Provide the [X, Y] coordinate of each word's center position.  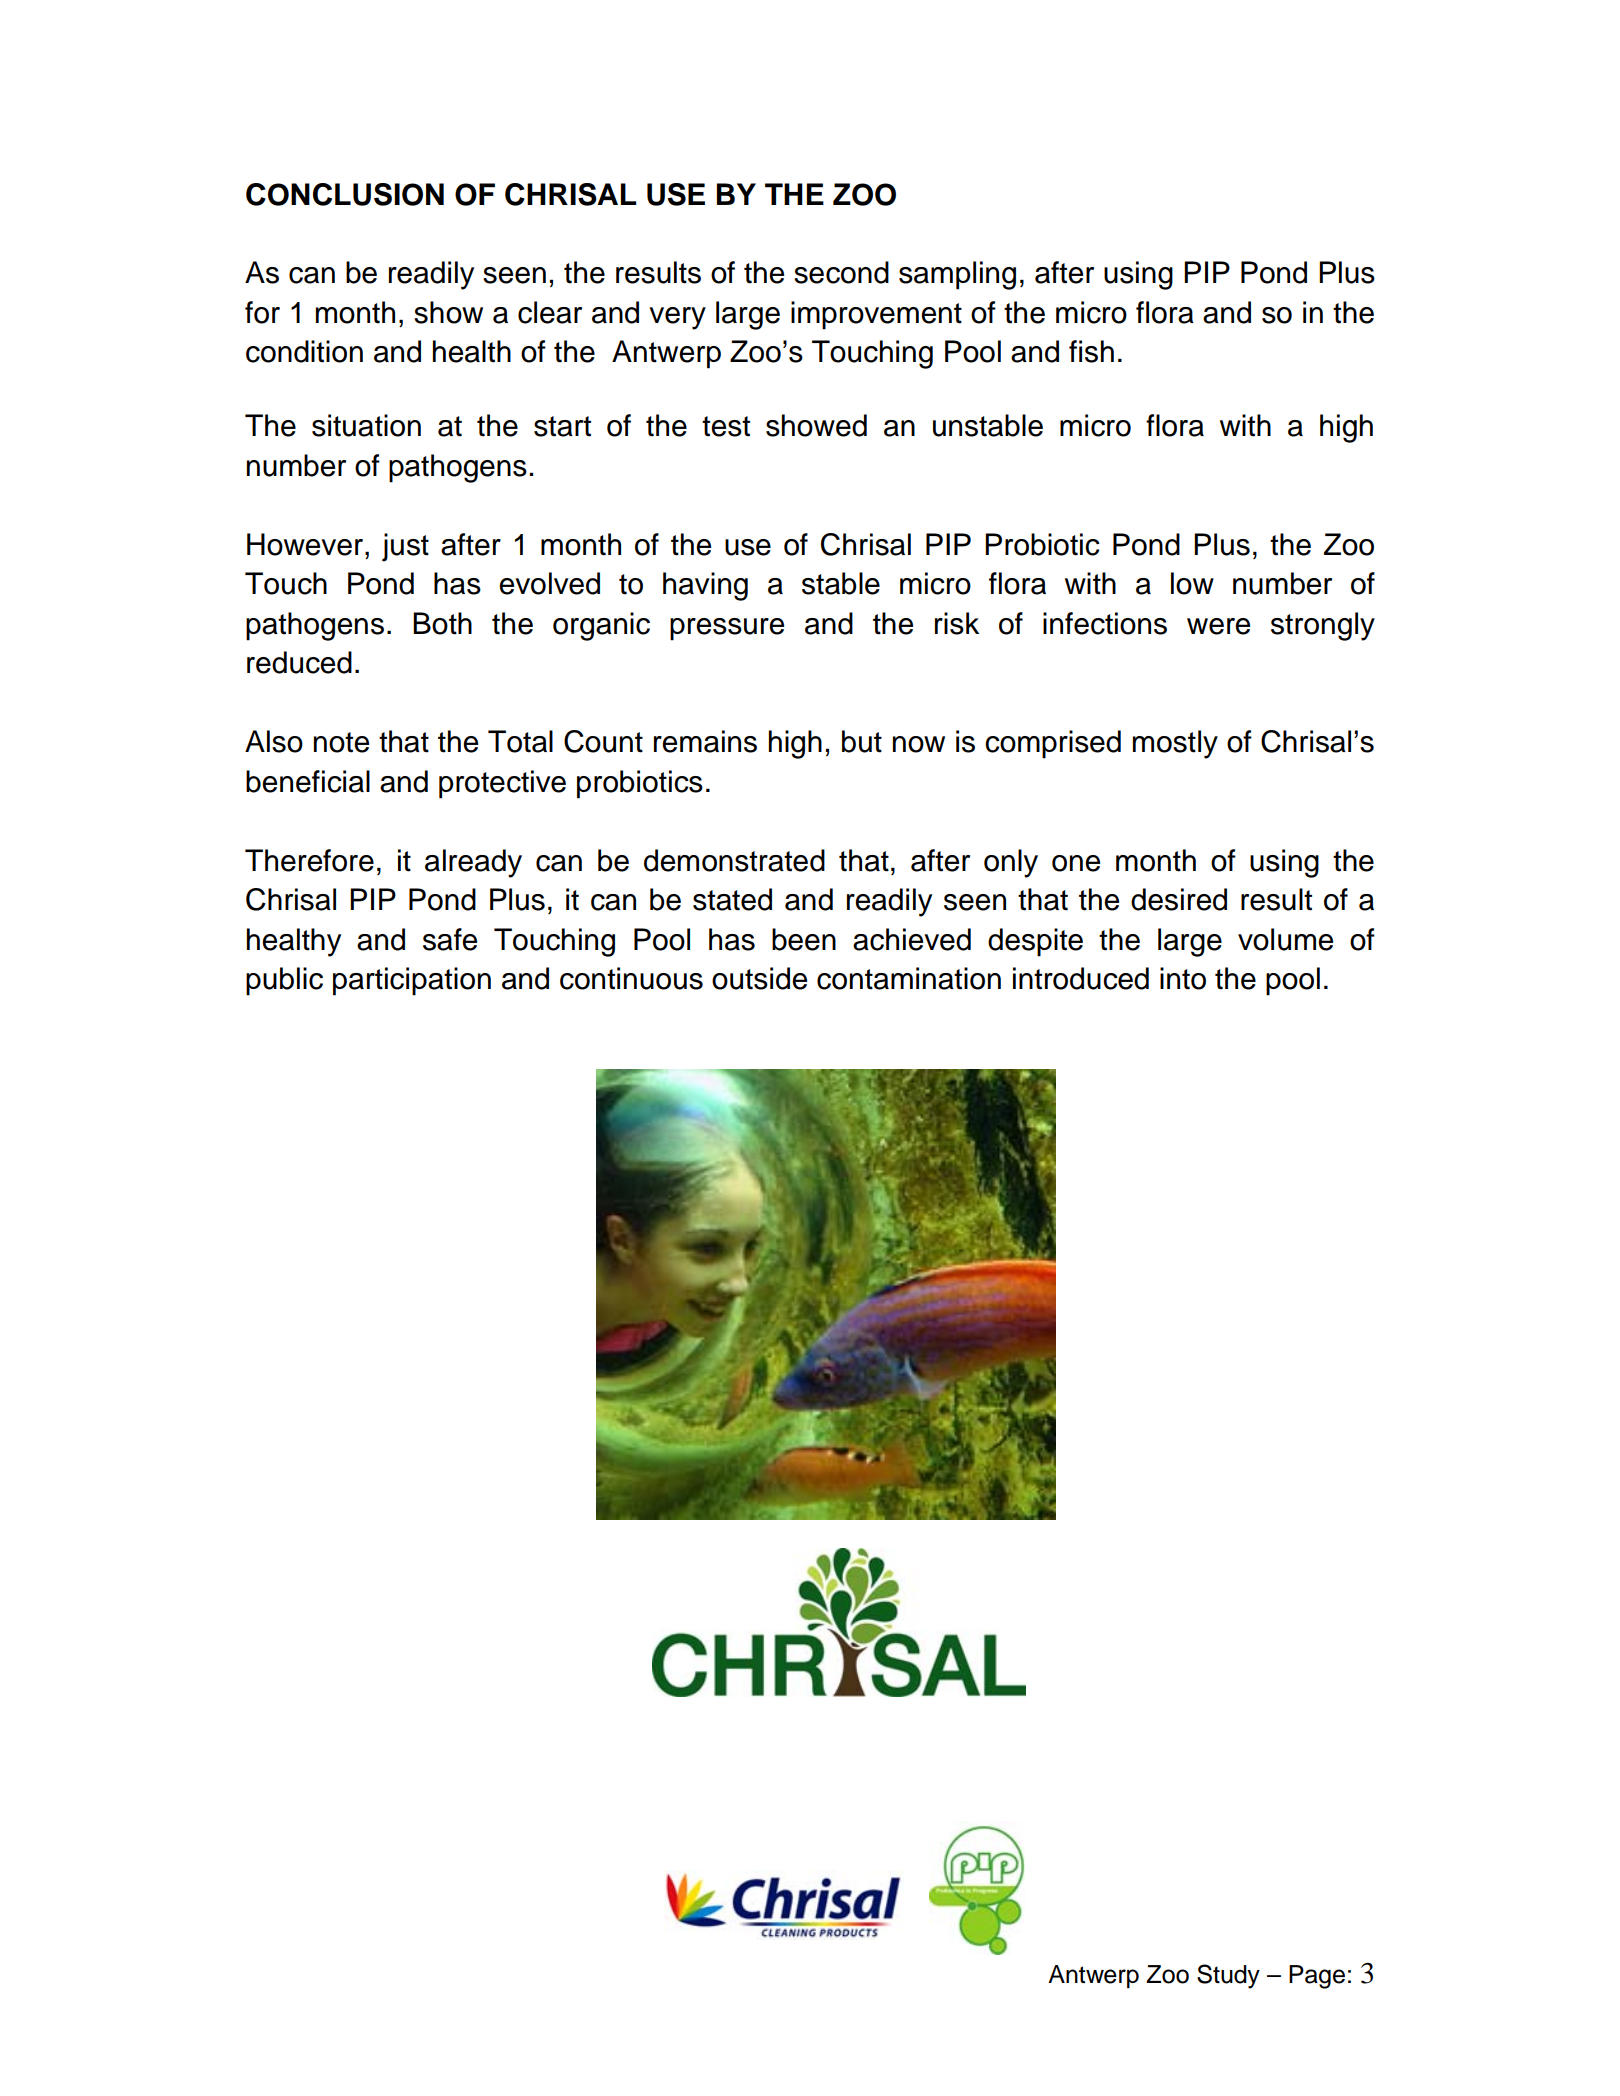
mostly [1175, 744]
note [341, 742]
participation [412, 981]
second [841, 272]
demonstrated [734, 860]
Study [1228, 1976]
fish [1091, 351]
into [1183, 978]
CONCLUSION [345, 194]
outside [759, 978]
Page [1317, 1977]
